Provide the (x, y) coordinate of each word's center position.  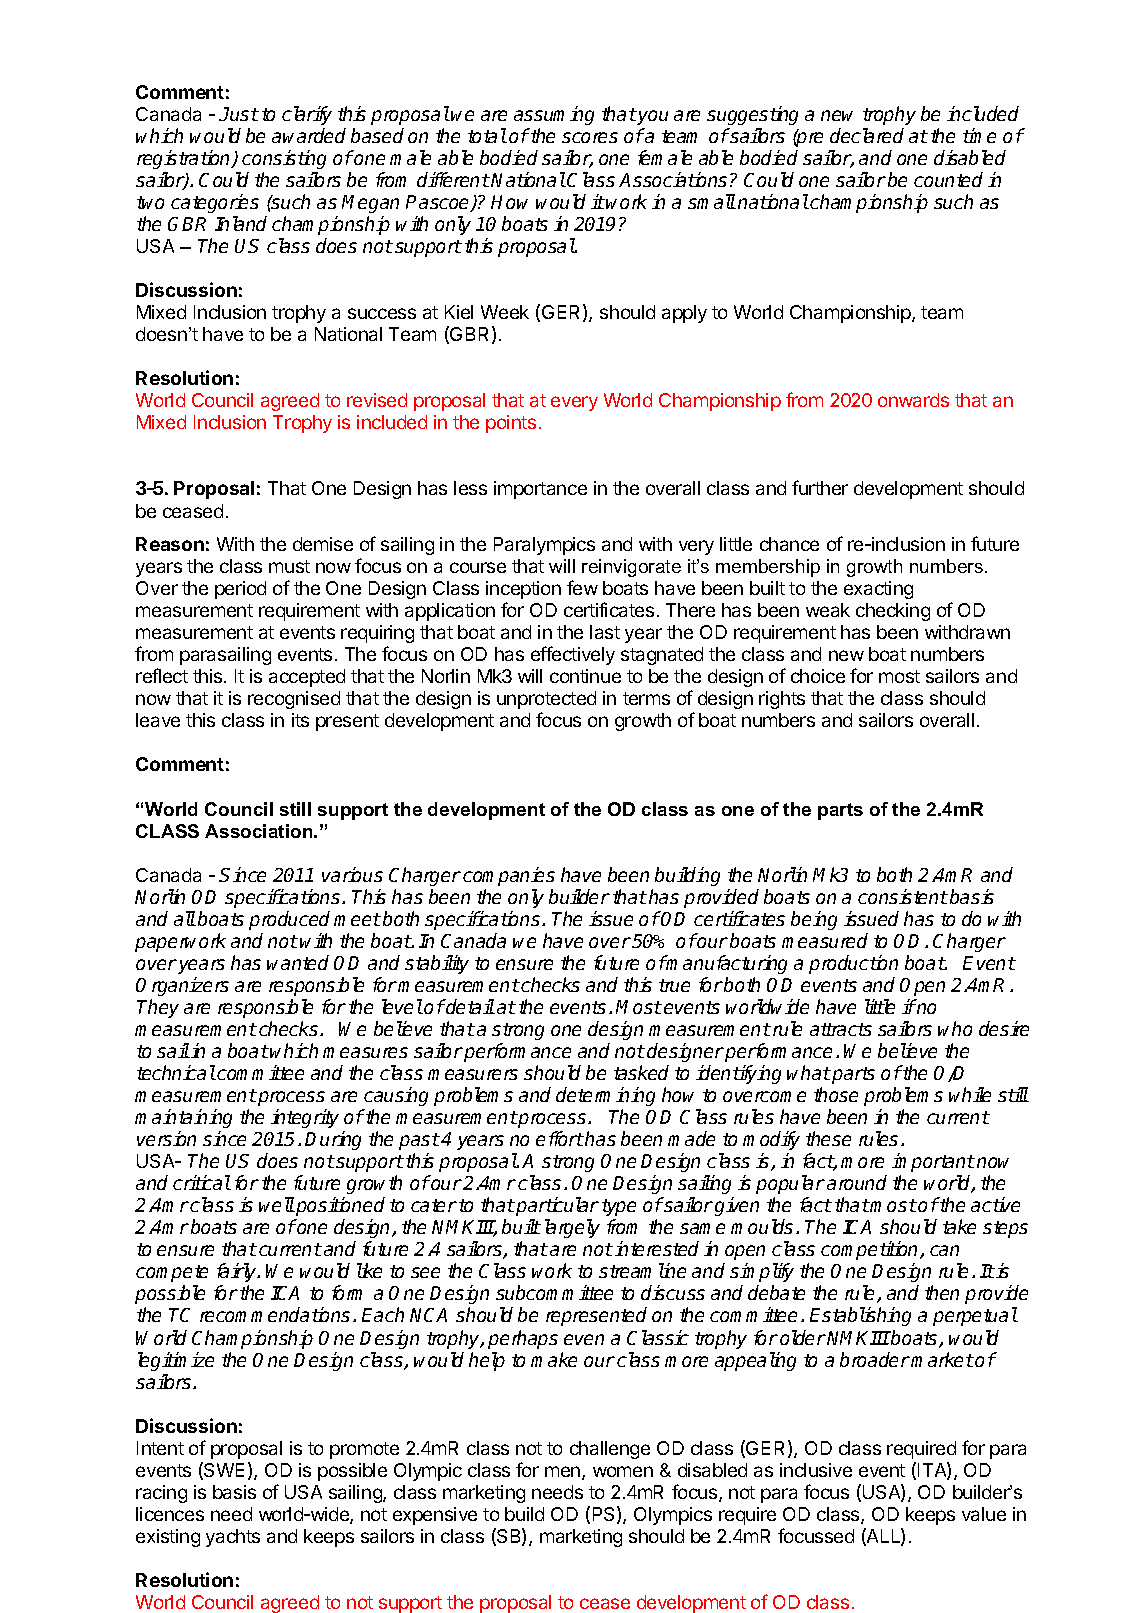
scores (590, 137)
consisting (284, 159)
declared (867, 135)
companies (509, 876)
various (352, 874)
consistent (903, 896)
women (623, 1471)
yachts (233, 1538)
